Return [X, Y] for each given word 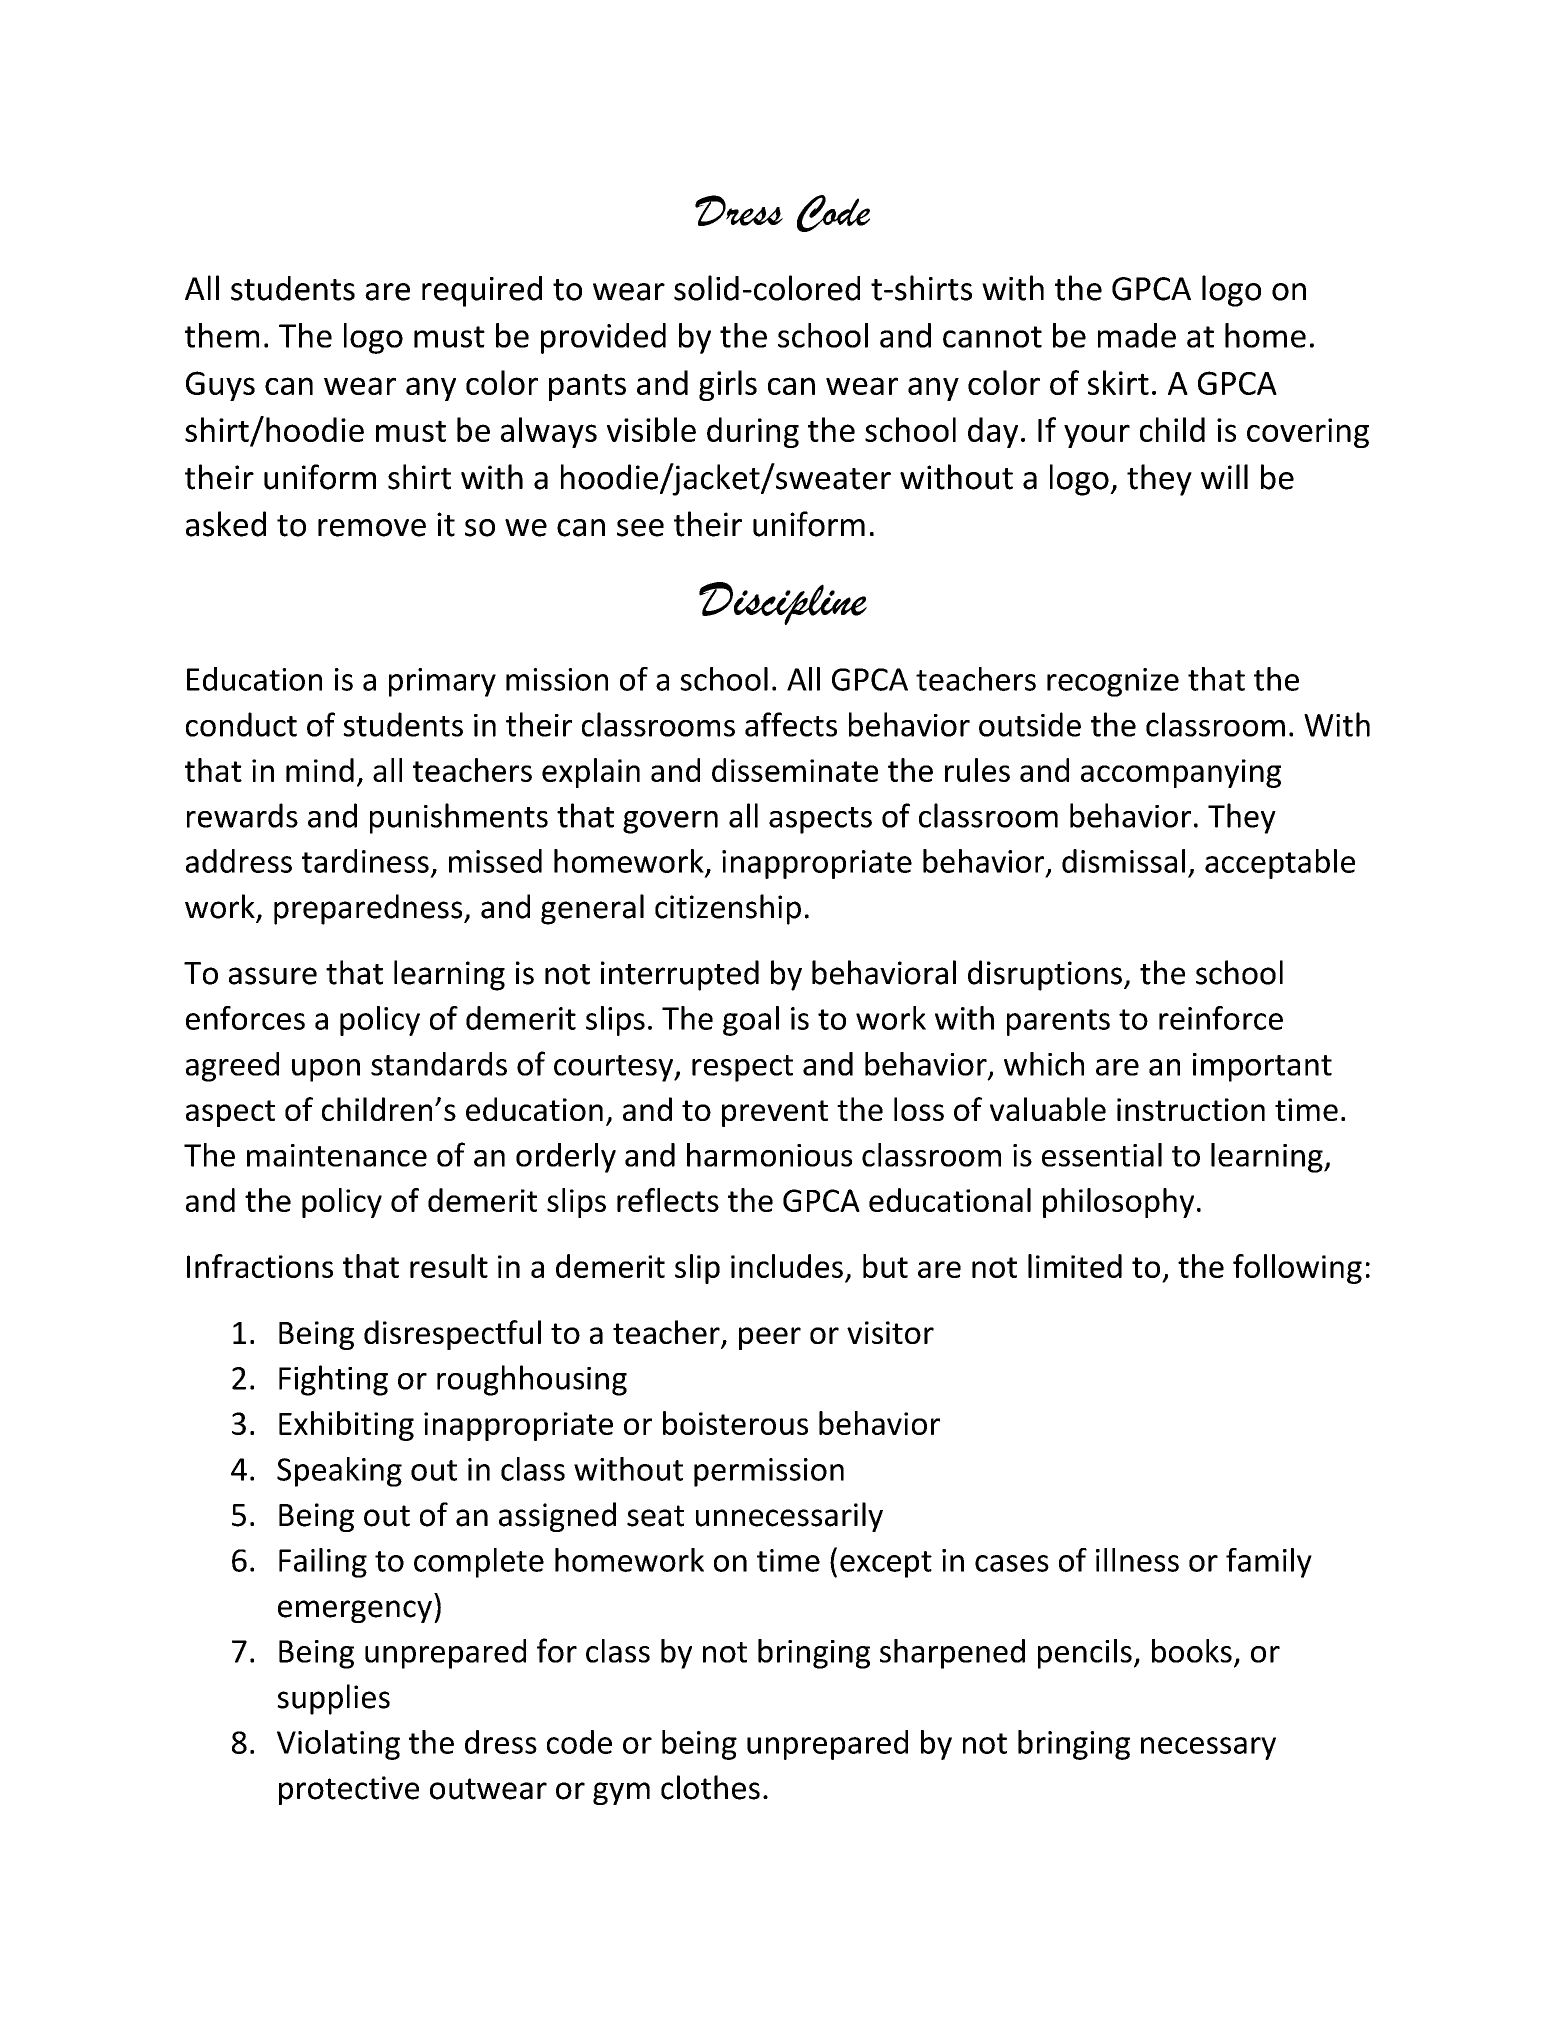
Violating [338, 1745]
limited [1075, 1266]
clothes [710, 1787]
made [1137, 335]
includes [787, 1266]
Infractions [260, 1266]
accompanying [1181, 773]
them [222, 335]
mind [320, 770]
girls [728, 385]
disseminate [795, 770]
